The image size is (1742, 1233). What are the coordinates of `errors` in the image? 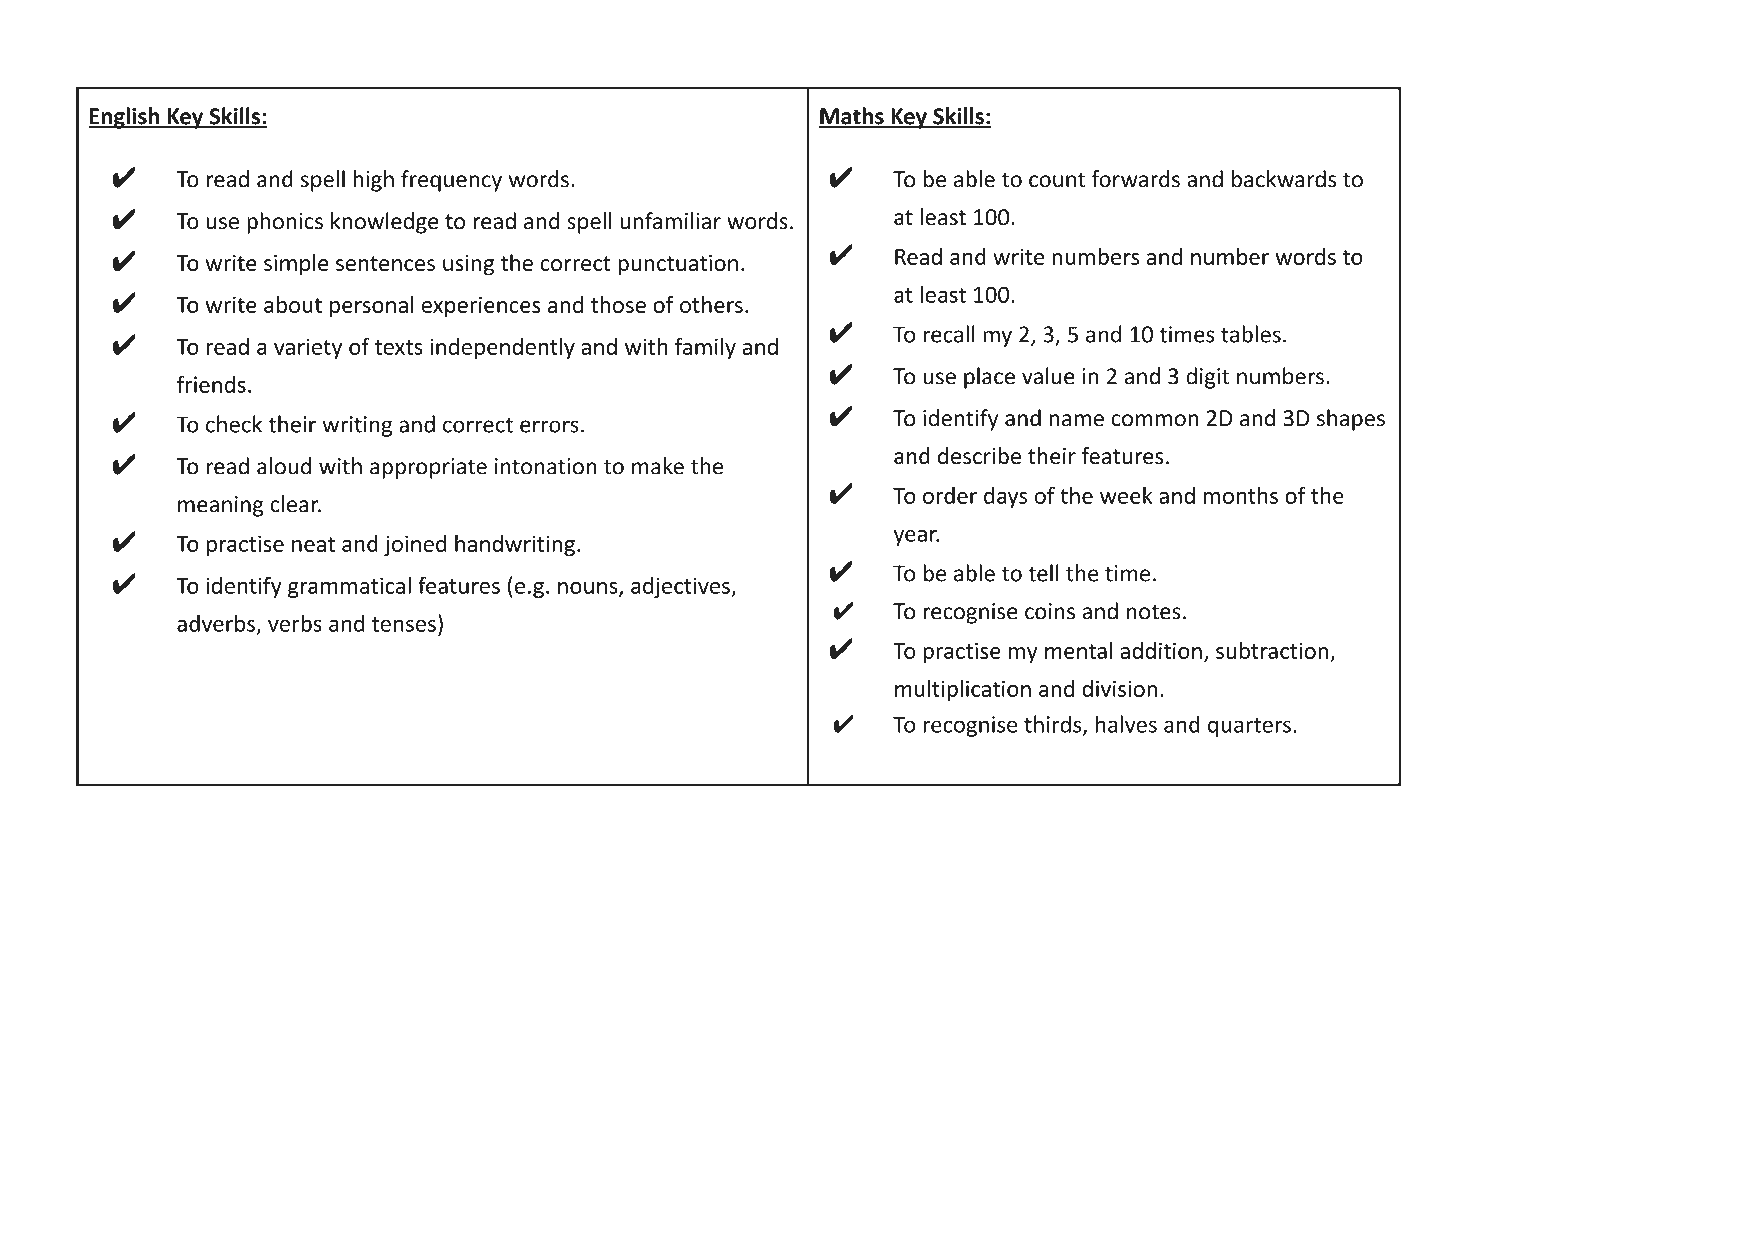 It's located at (549, 426).
